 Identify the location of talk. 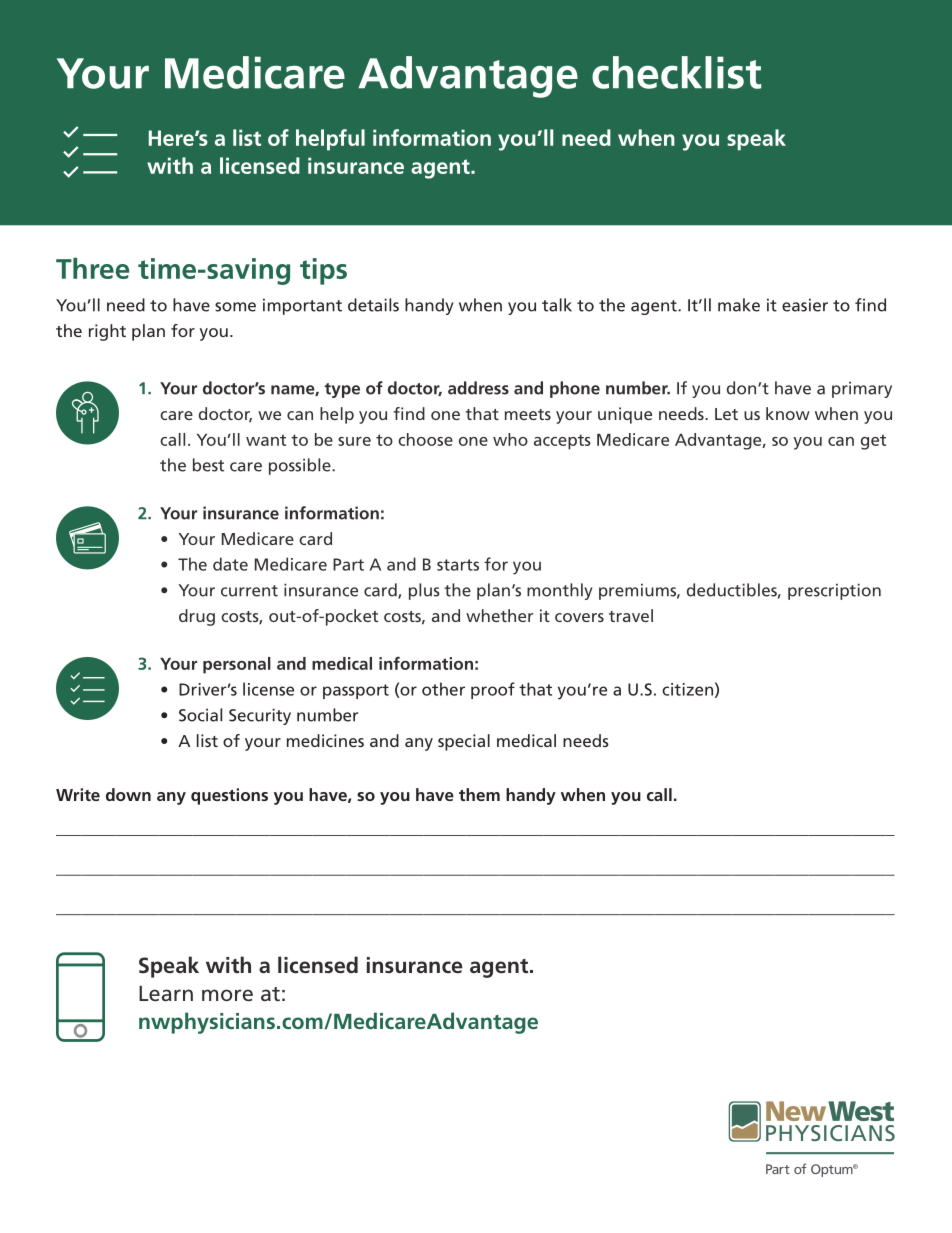
(557, 305).
